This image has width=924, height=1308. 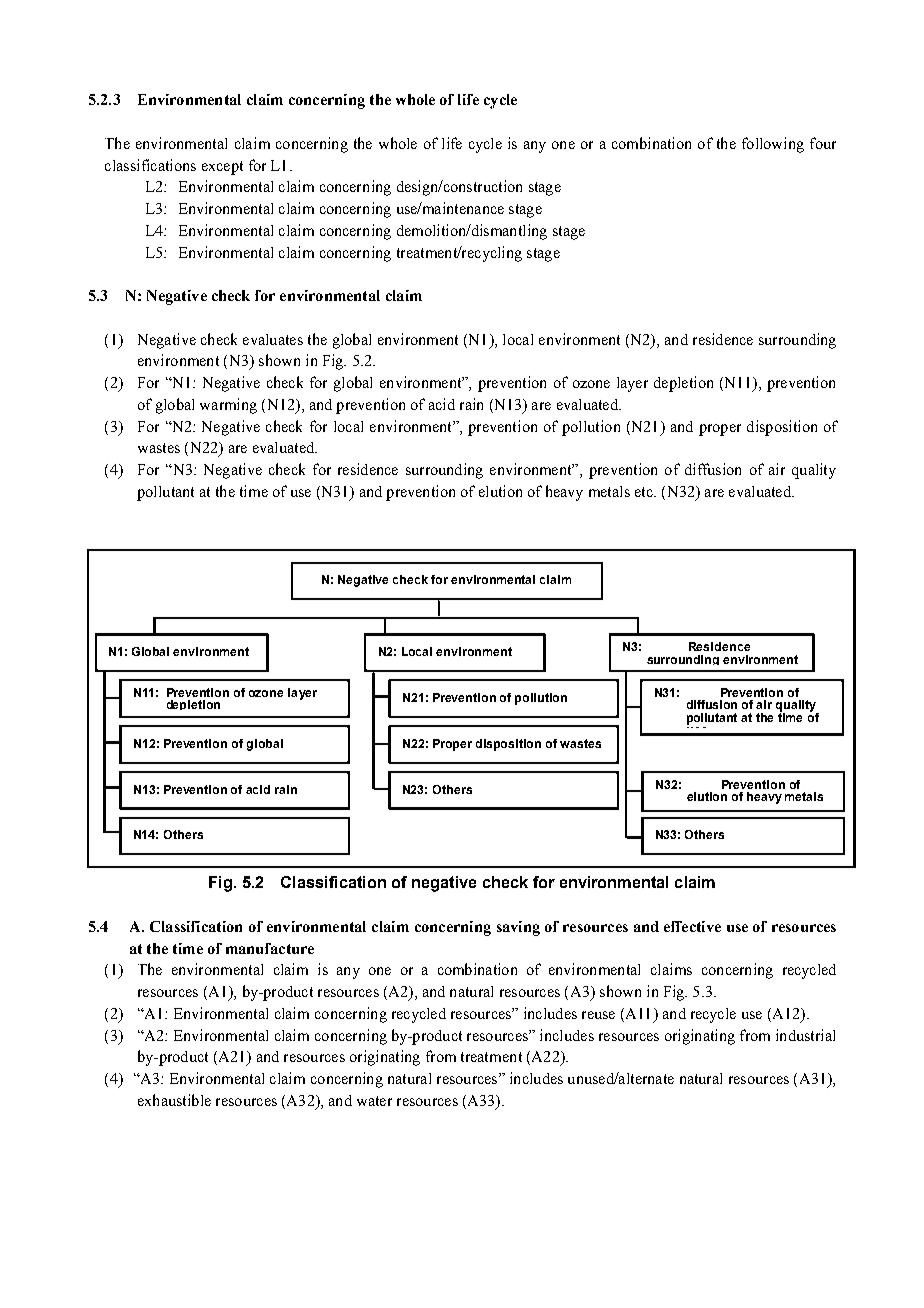 What do you see at coordinates (222, 168) in the image?
I see `except` at bounding box center [222, 168].
